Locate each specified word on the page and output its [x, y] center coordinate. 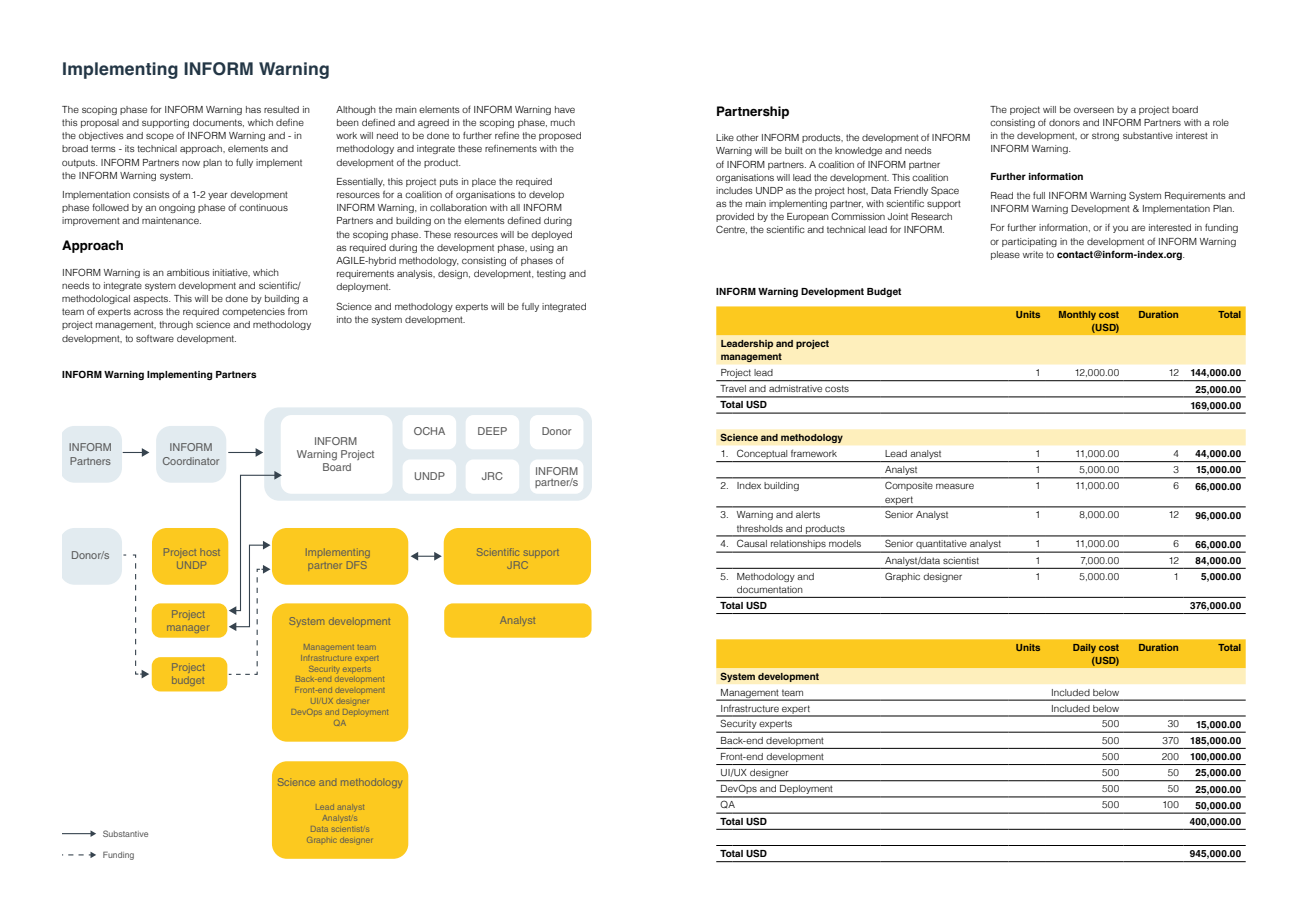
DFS [357, 565]
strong [1105, 136]
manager [187, 629]
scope [160, 137]
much [563, 122]
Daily [1084, 648]
